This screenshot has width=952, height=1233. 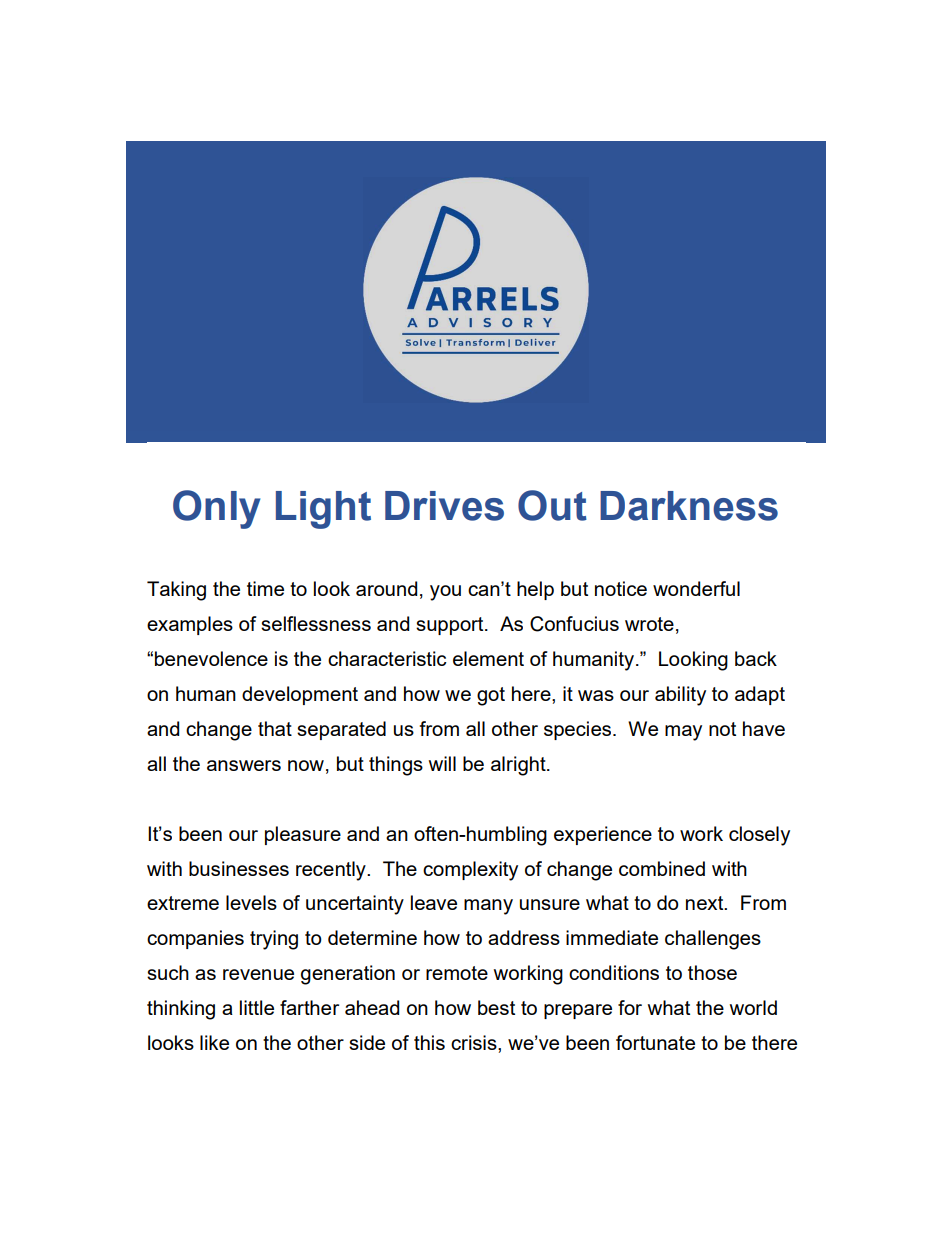 I want to click on Drives, so click(x=444, y=506).
